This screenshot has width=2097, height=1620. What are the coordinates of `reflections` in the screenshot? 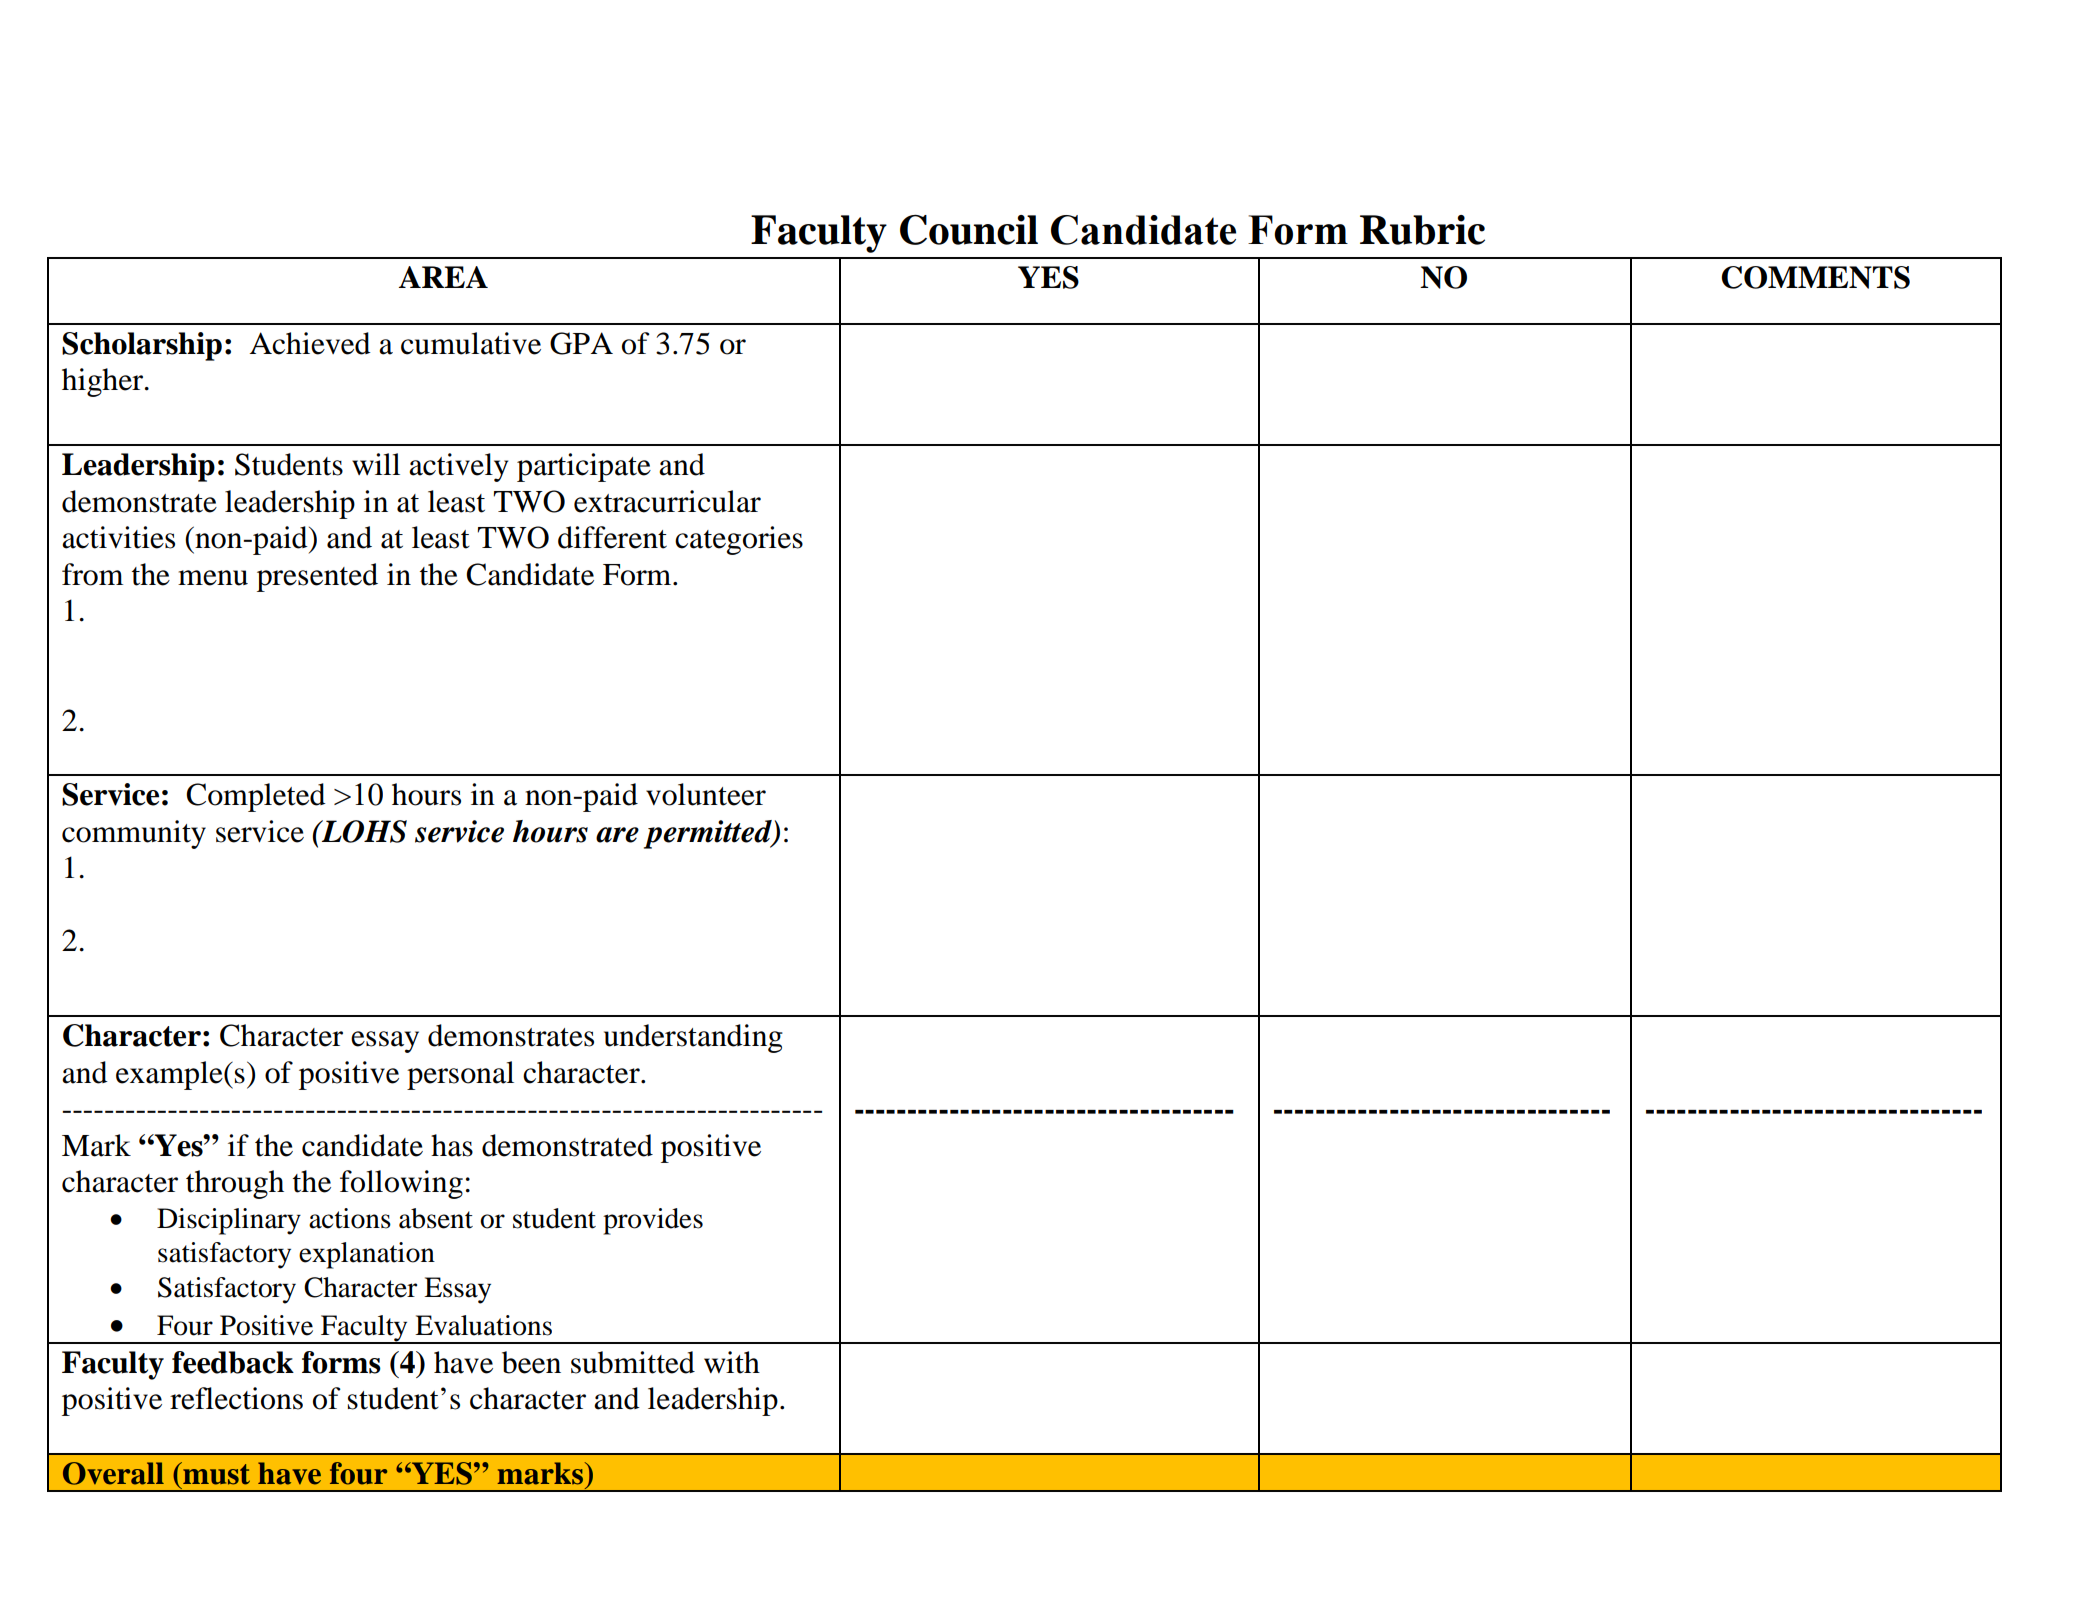 It's located at (236, 1398).
